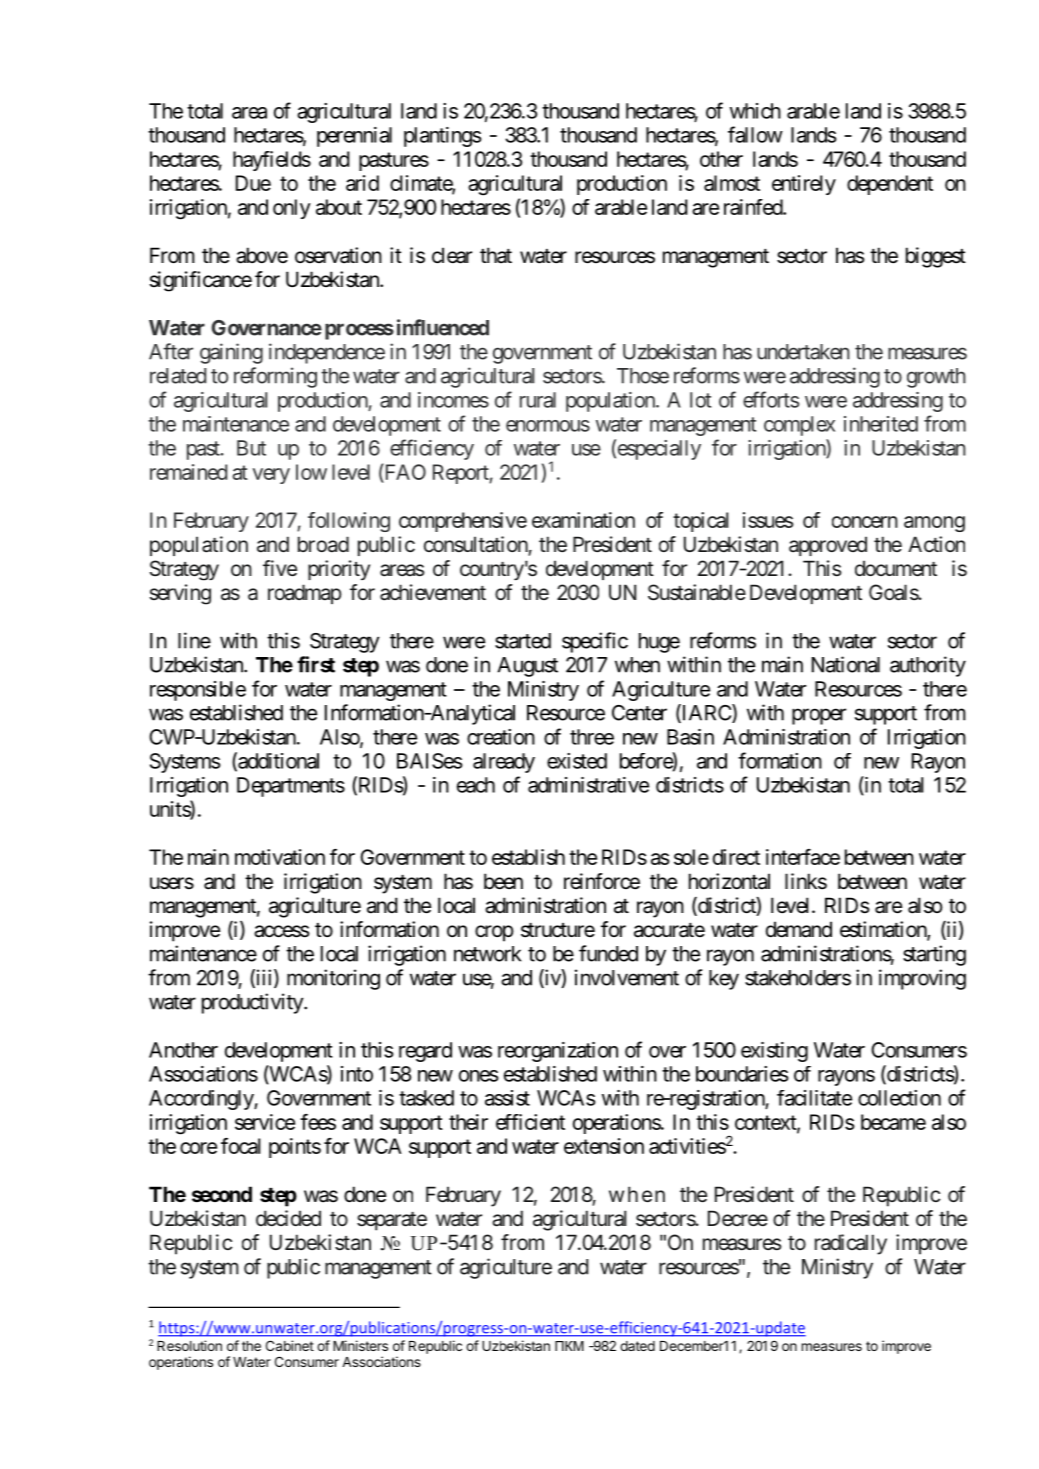  What do you see at coordinates (803, 352) in the page?
I see `undertaken` at bounding box center [803, 352].
